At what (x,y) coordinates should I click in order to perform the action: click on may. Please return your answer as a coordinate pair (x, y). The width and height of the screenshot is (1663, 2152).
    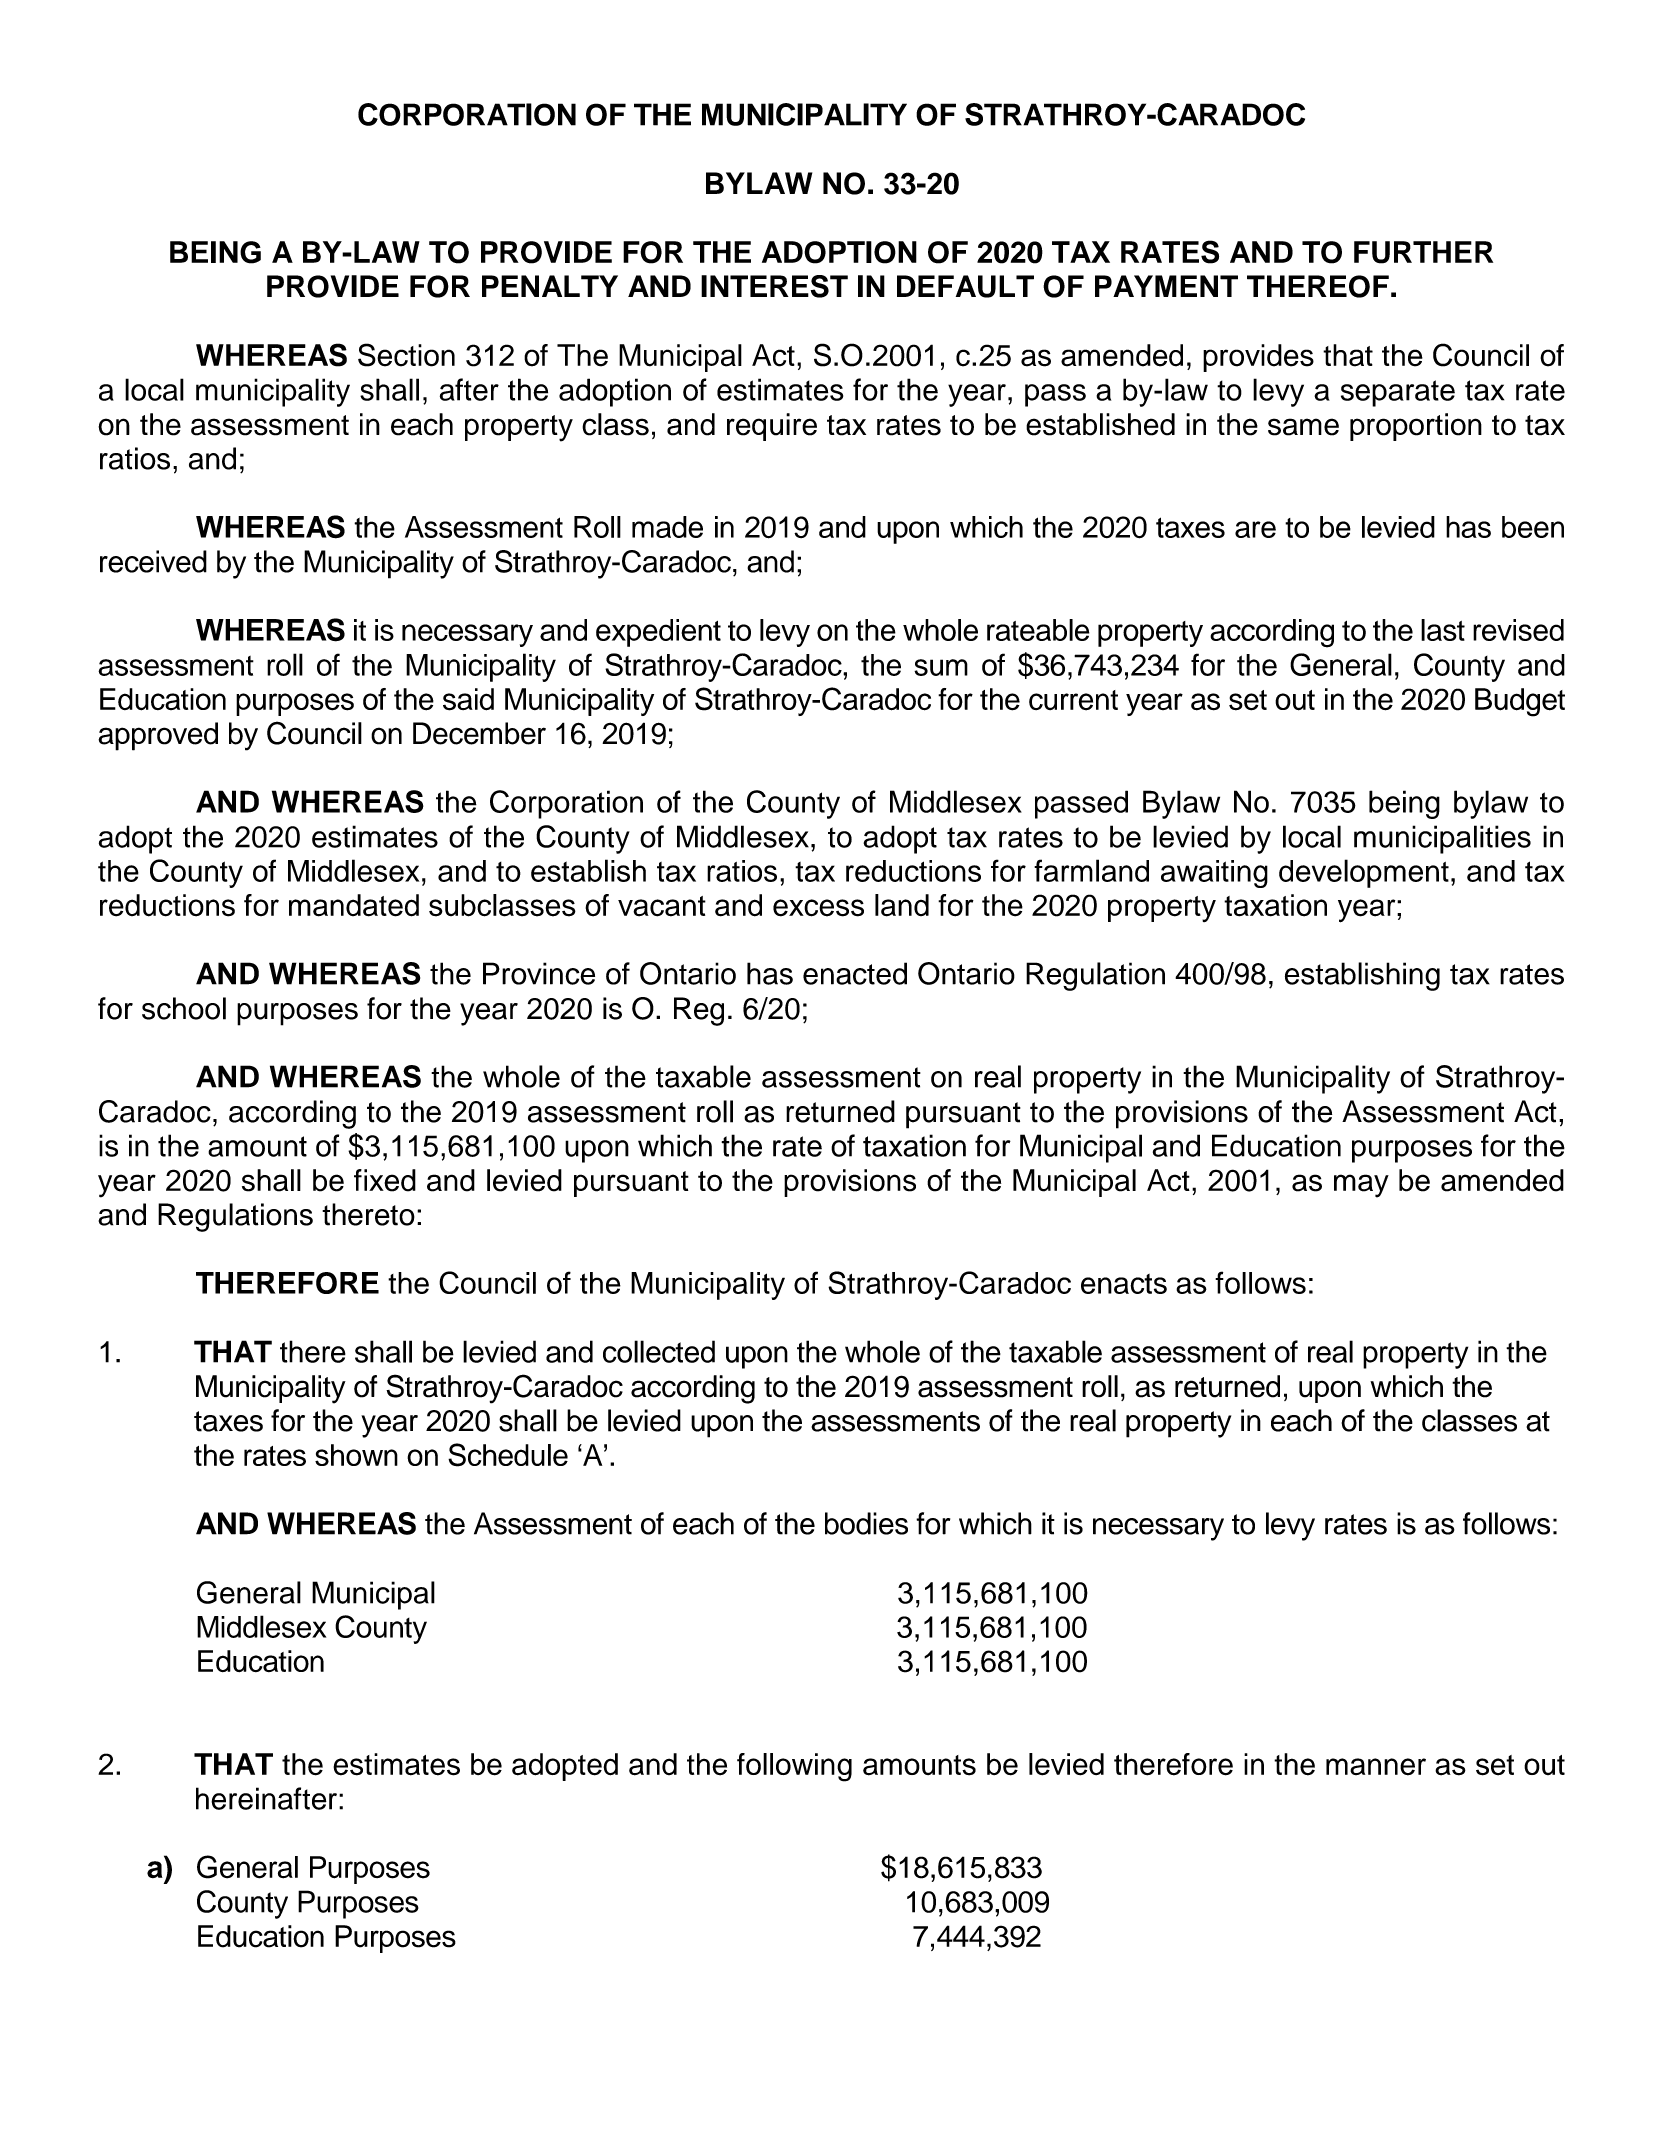
    Looking at the image, I should click on (1361, 1186).
